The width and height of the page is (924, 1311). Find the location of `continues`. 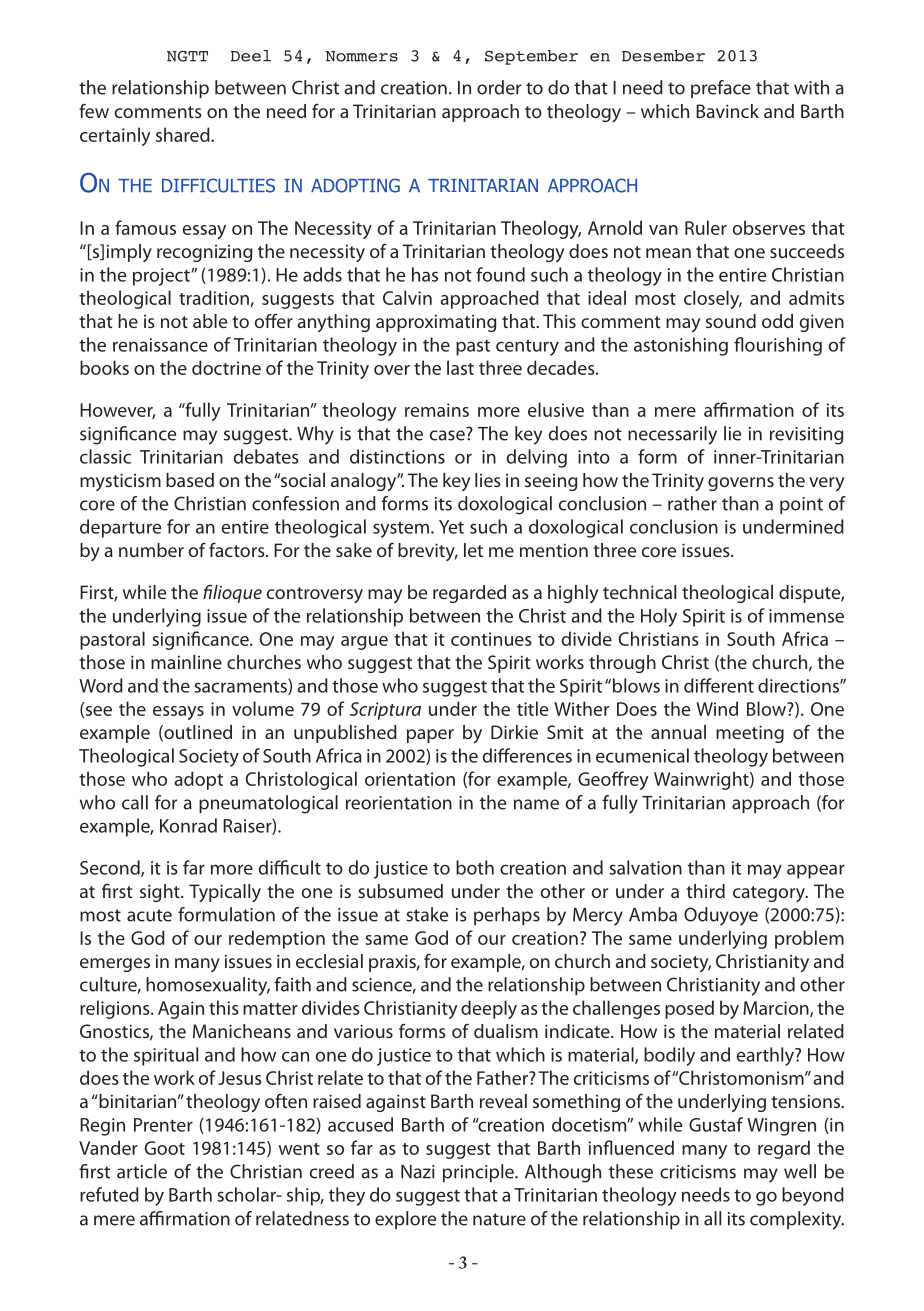

continues is located at coordinates (491, 639).
